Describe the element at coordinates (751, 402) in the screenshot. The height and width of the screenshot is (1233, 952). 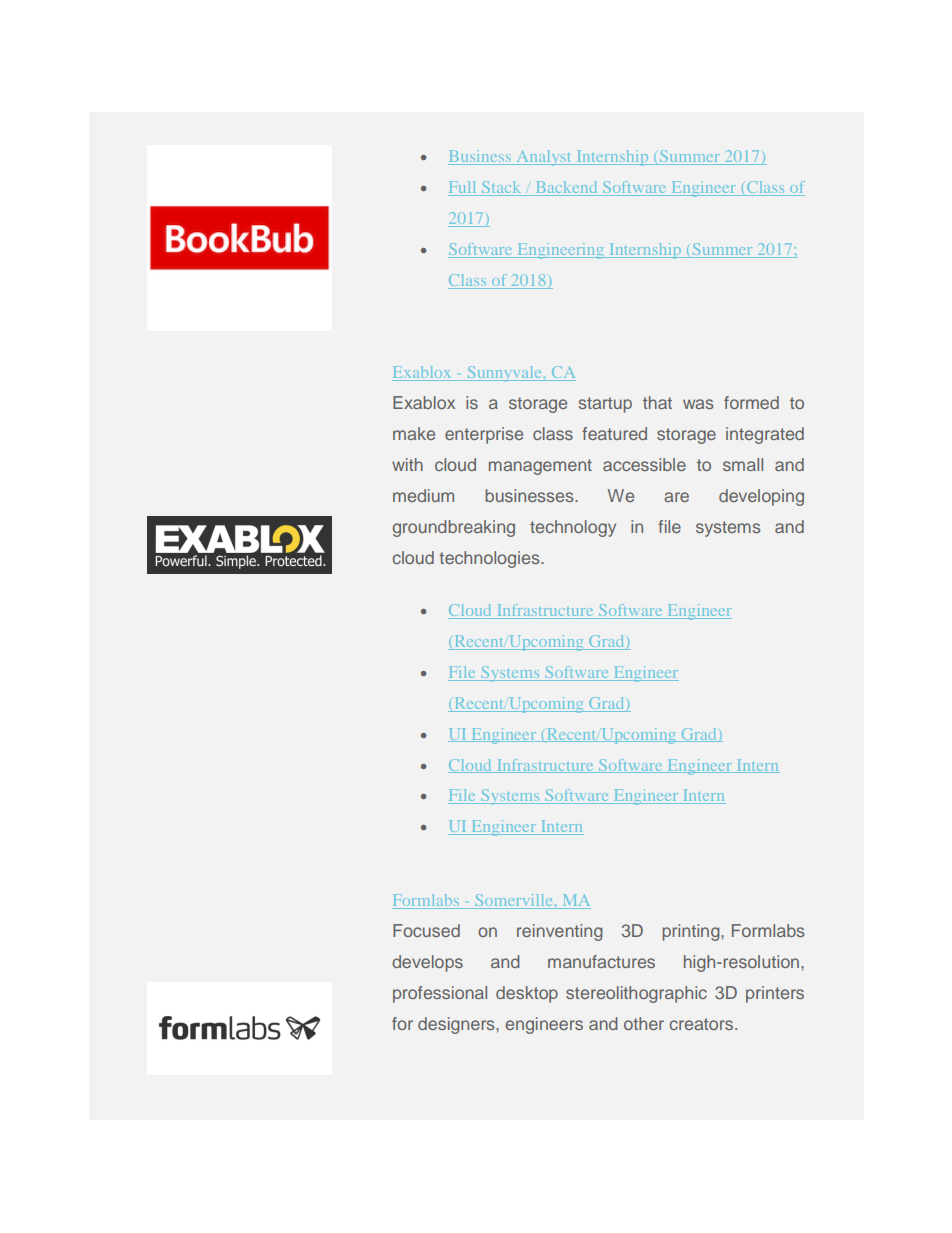
I see `formed` at that location.
